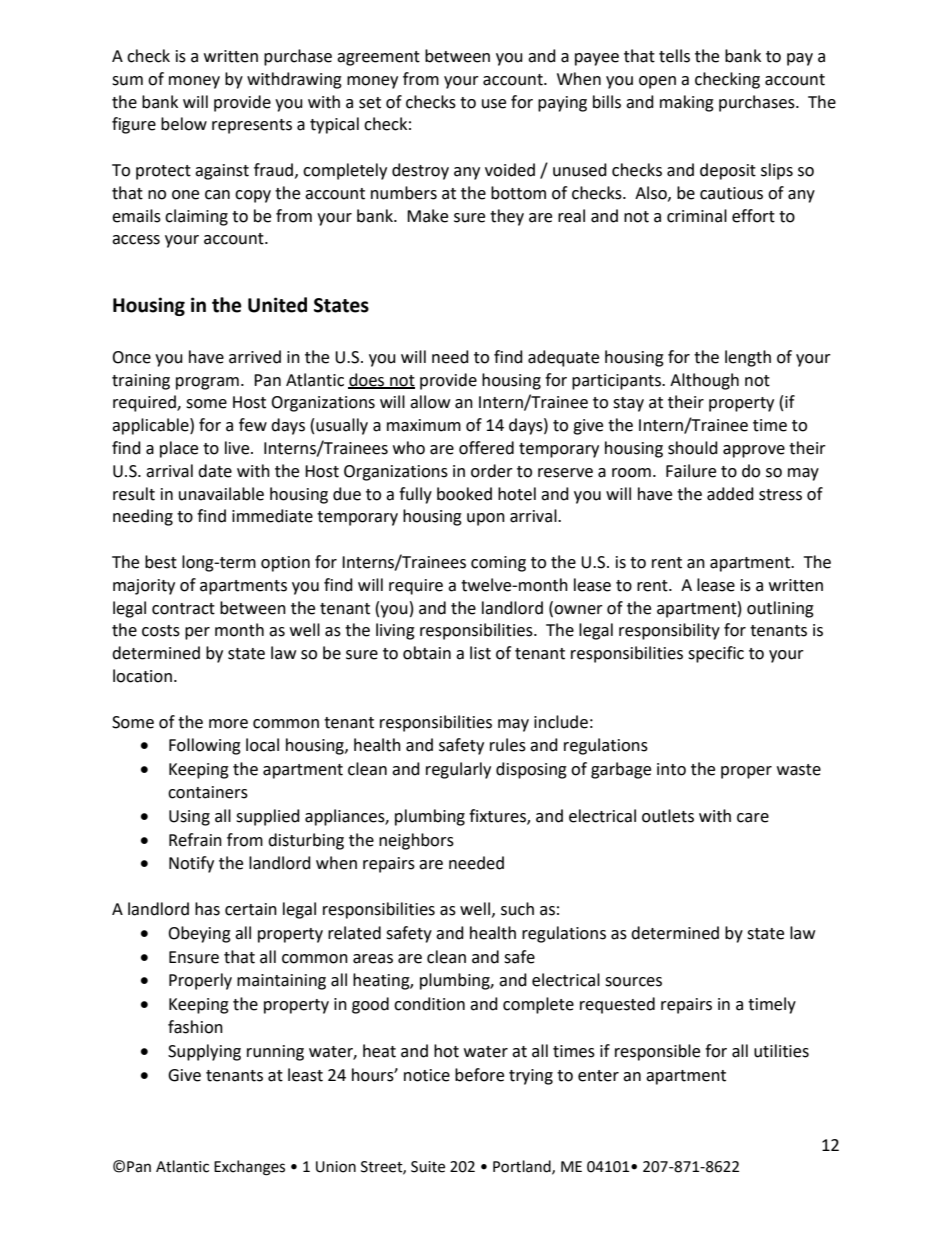  Describe the element at coordinates (378, 58) in the screenshot. I see `agreement` at that location.
